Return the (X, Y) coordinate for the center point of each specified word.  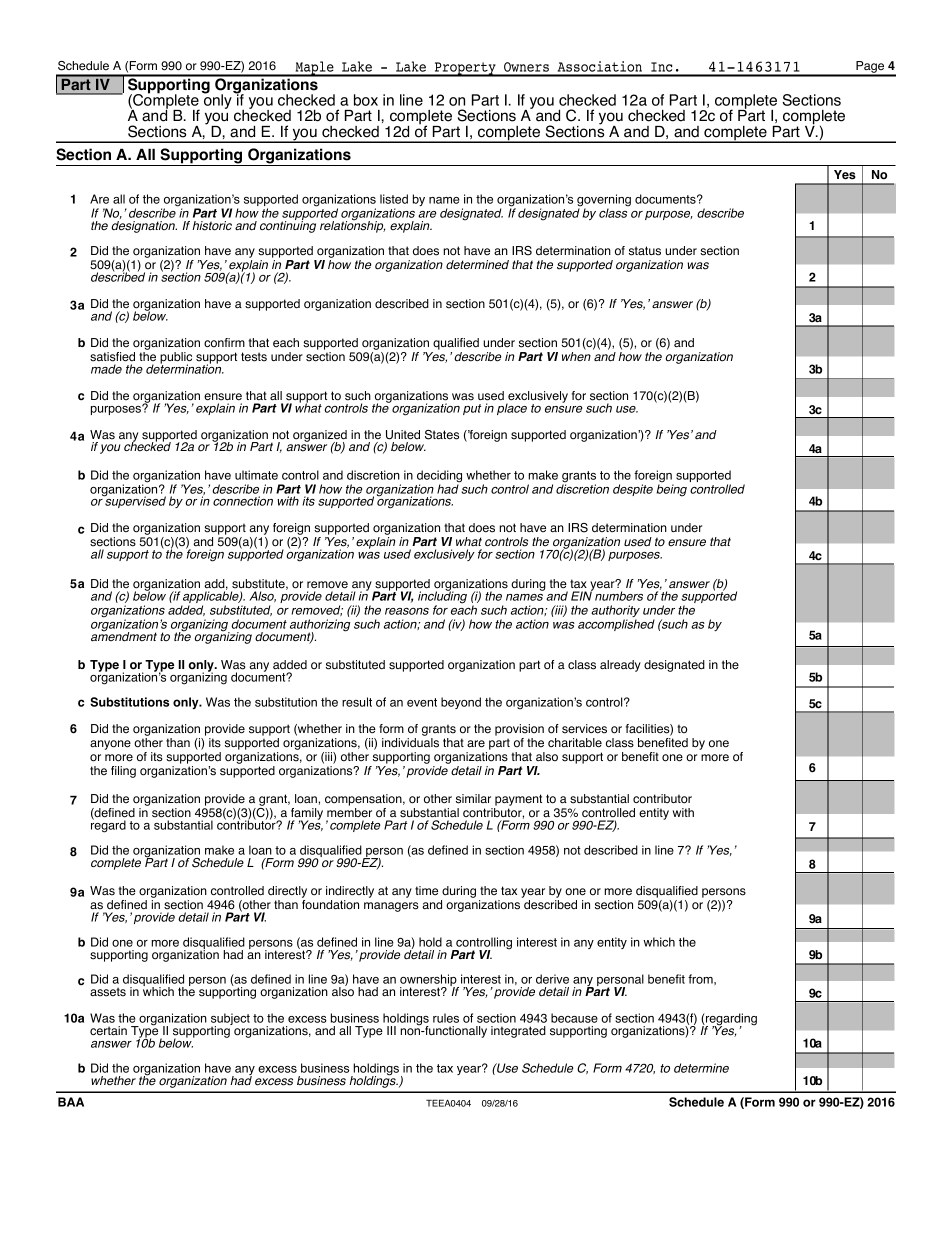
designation (144, 227)
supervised (135, 501)
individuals (410, 743)
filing (123, 772)
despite (633, 490)
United (403, 435)
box (366, 100)
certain (108, 1031)
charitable (575, 743)
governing (604, 201)
